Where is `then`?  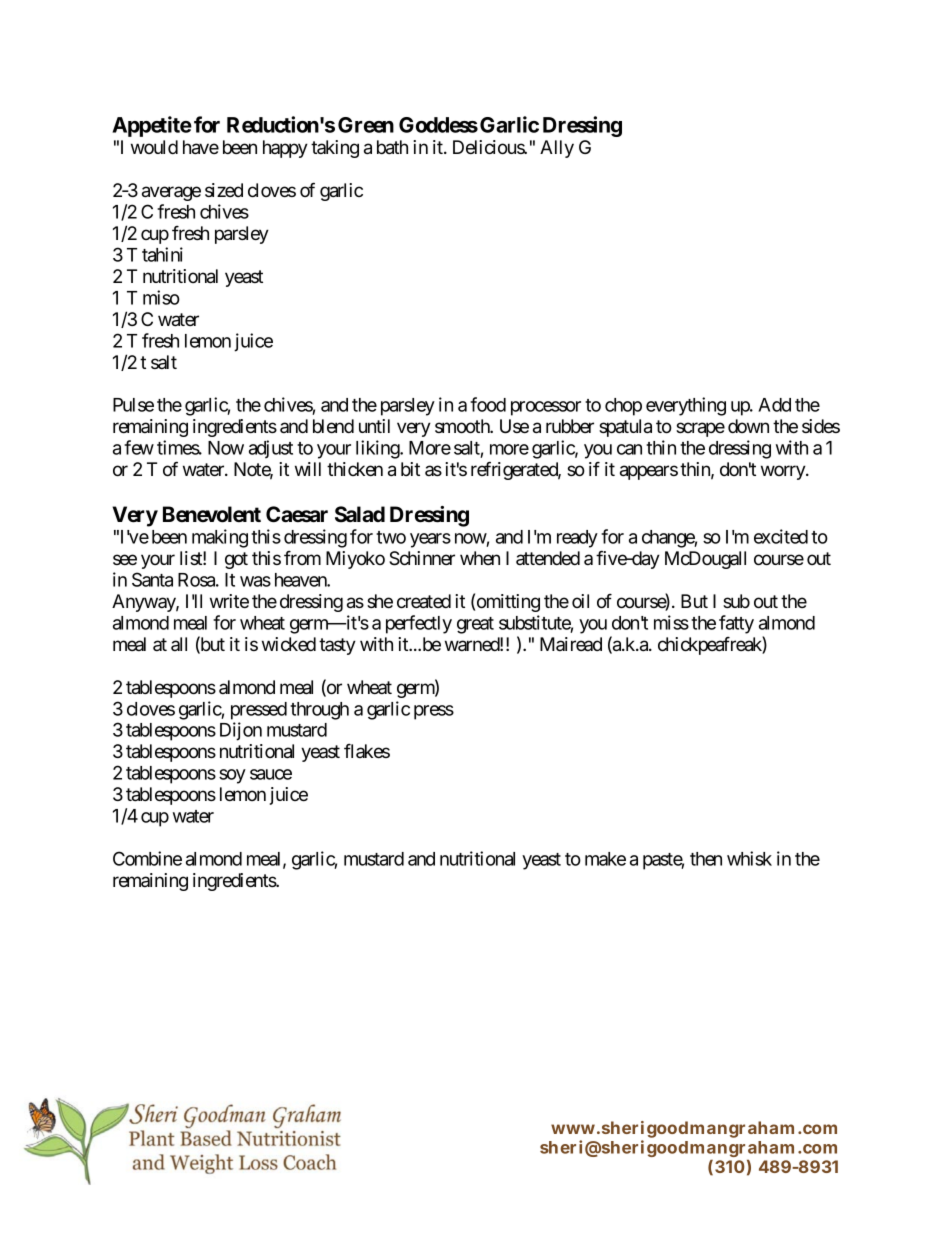
then is located at coordinates (706, 859).
